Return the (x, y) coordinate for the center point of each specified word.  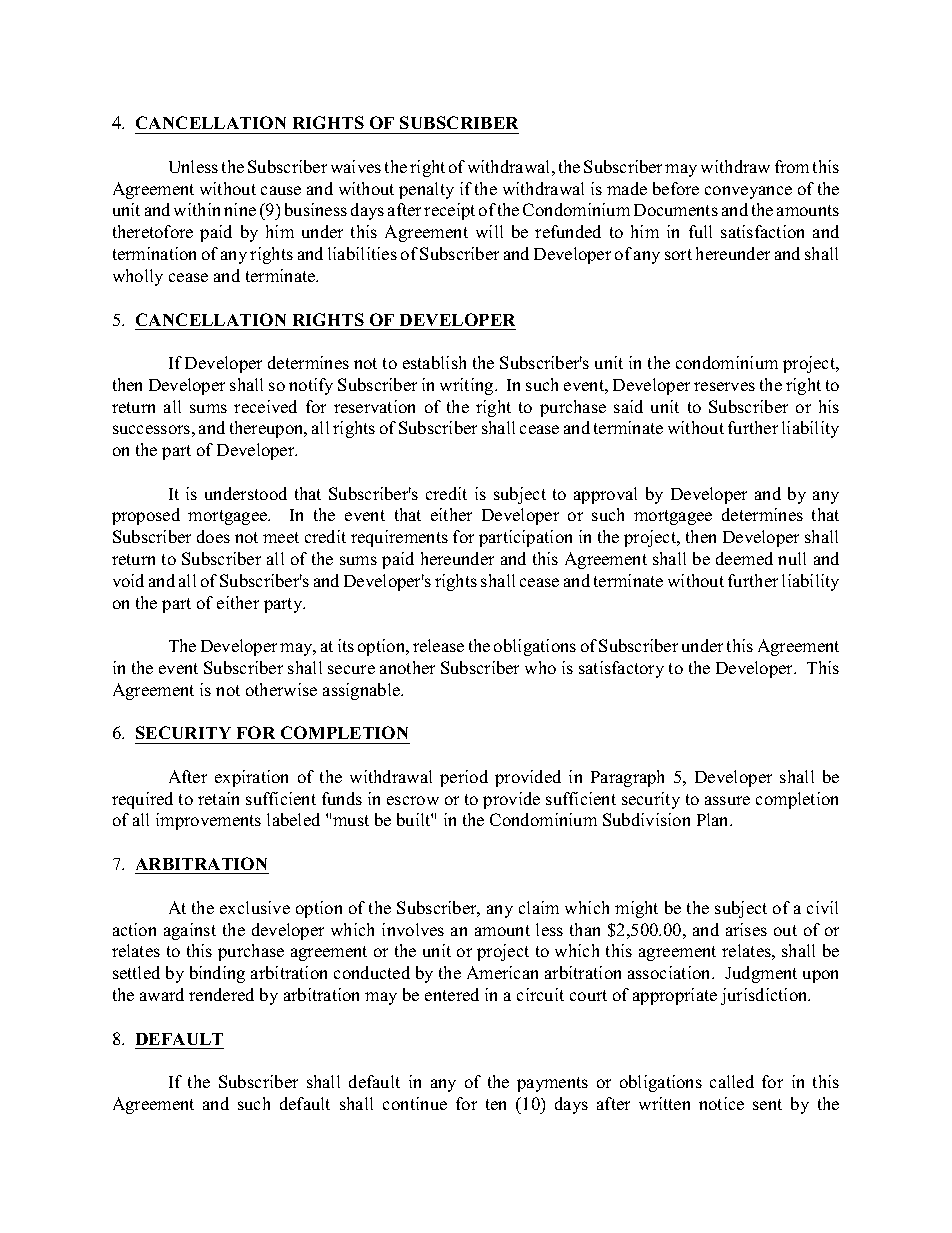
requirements (399, 538)
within (197, 209)
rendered (221, 994)
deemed (744, 558)
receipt (449, 211)
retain (218, 798)
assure (727, 800)
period (464, 778)
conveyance (748, 192)
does (213, 536)
